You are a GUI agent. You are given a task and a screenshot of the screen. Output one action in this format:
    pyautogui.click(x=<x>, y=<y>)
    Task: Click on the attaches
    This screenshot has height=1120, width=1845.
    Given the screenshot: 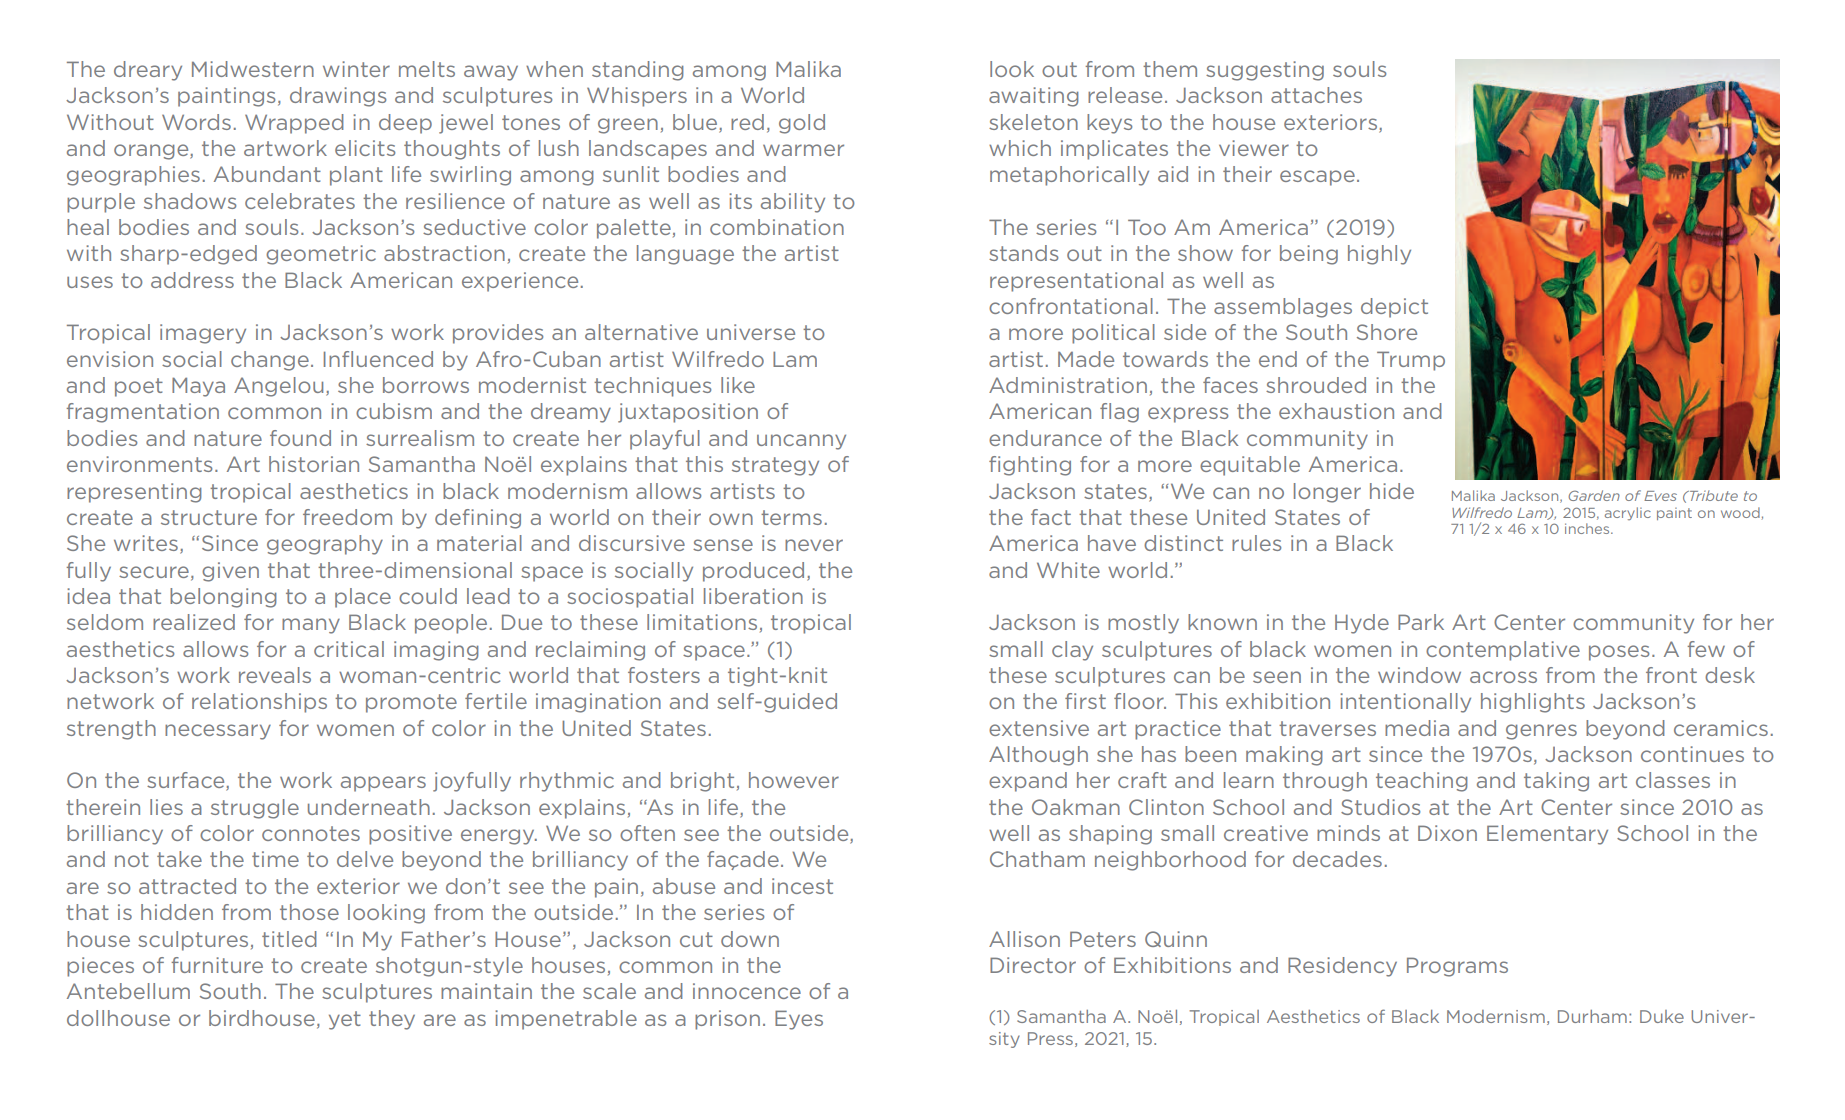 What is the action you would take?
    pyautogui.click(x=1316, y=95)
